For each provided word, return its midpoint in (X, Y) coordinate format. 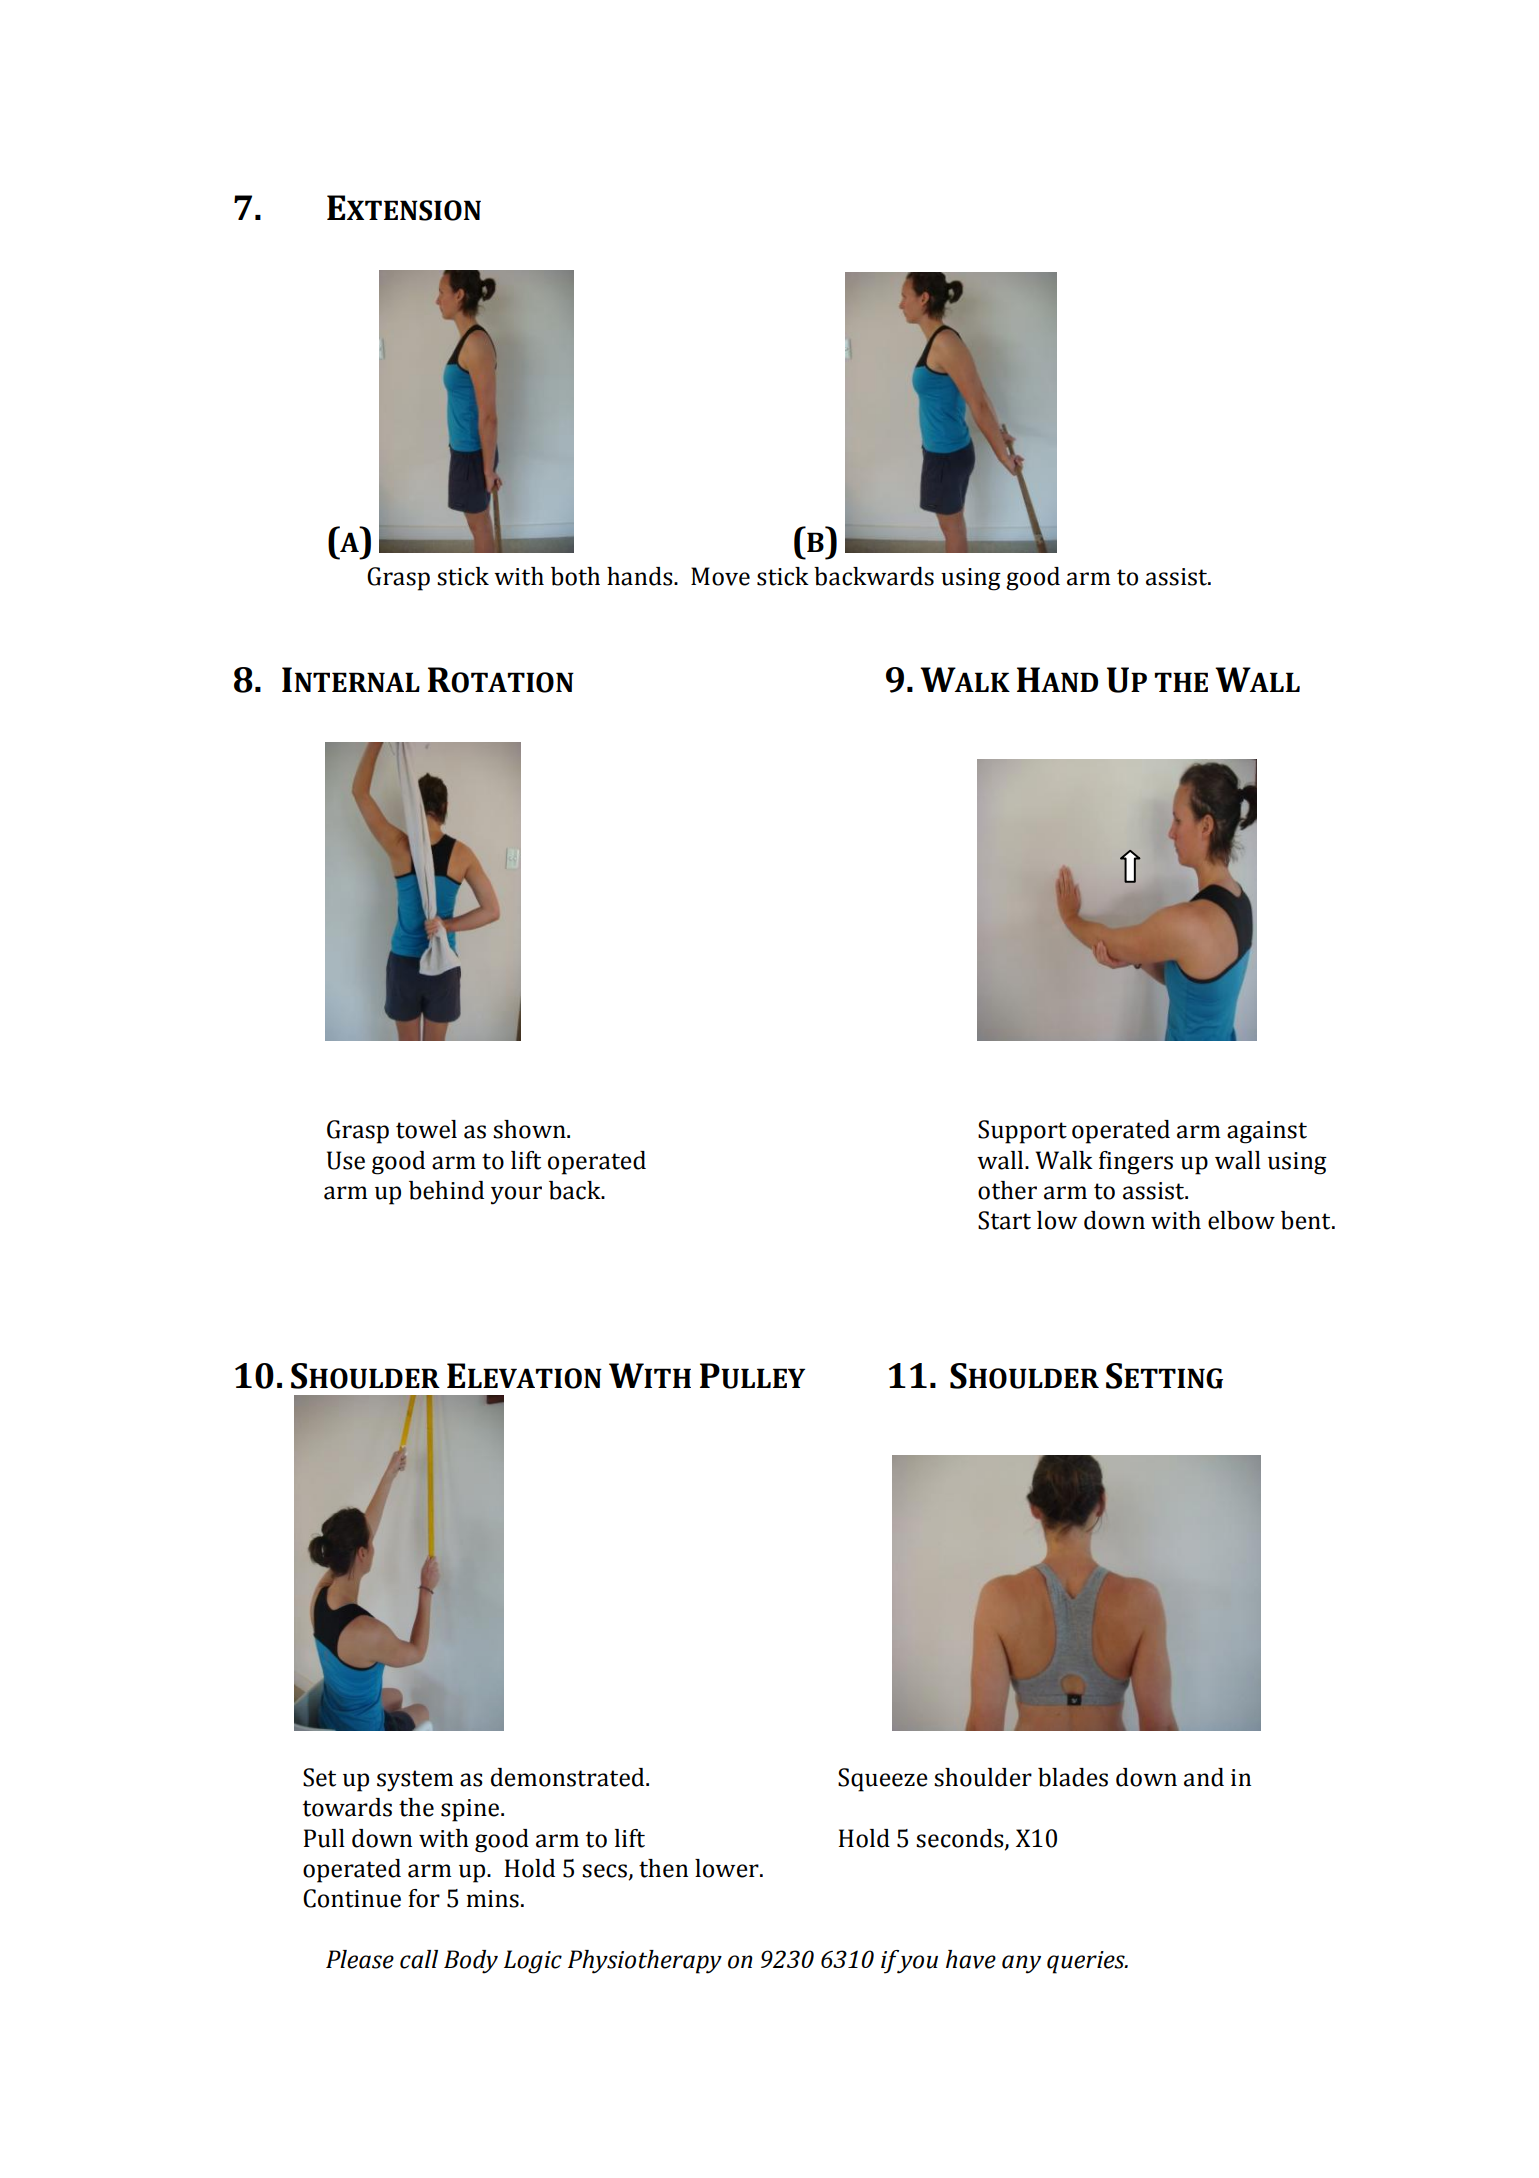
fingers (1136, 1163)
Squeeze (883, 1780)
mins (492, 1899)
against (1267, 1132)
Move (720, 576)
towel (426, 1129)
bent (1307, 1220)
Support (1022, 1132)
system (415, 1781)
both (575, 576)
